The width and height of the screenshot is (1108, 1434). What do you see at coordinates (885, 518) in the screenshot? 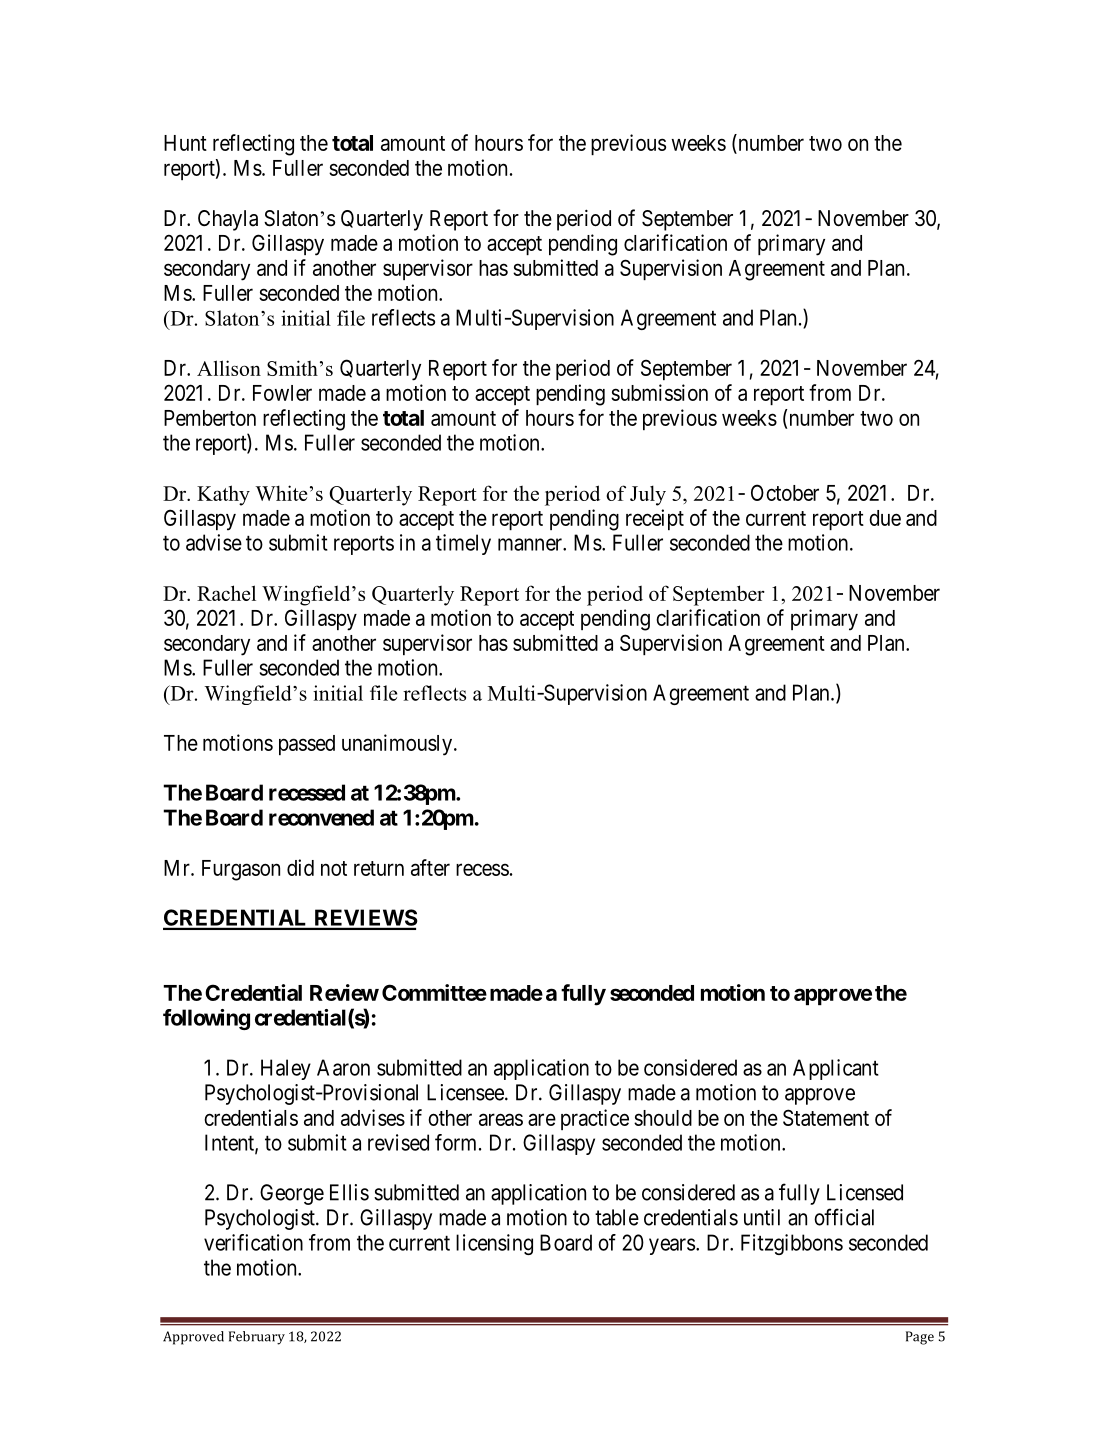
I see `due` at bounding box center [885, 518].
